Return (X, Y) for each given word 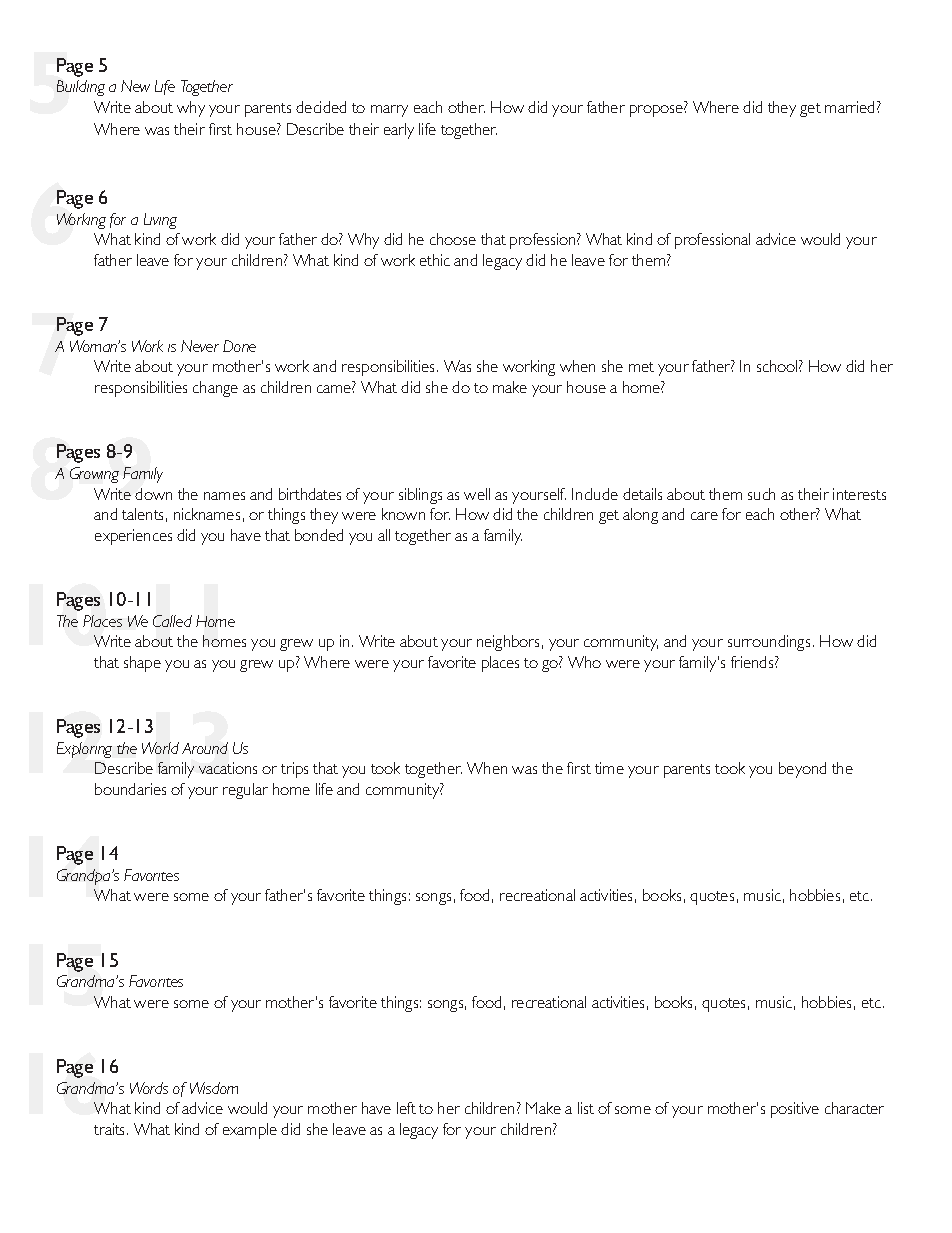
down (153, 494)
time (609, 768)
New (135, 86)
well (477, 494)
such (761, 494)
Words (149, 1088)
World (160, 748)
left (406, 1108)
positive (795, 1110)
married (849, 107)
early (399, 131)
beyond (802, 770)
